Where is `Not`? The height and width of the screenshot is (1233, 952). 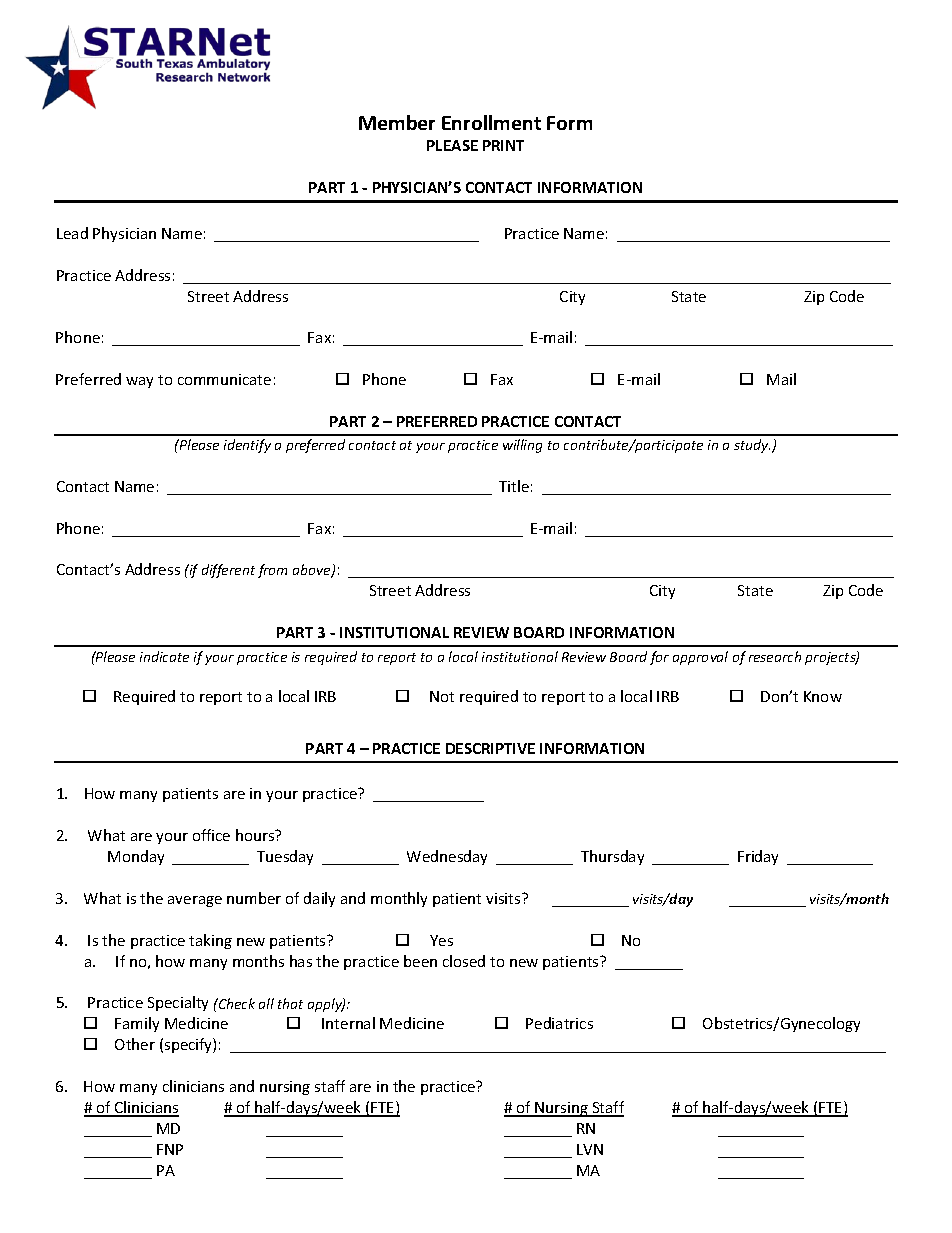 Not is located at coordinates (442, 696).
